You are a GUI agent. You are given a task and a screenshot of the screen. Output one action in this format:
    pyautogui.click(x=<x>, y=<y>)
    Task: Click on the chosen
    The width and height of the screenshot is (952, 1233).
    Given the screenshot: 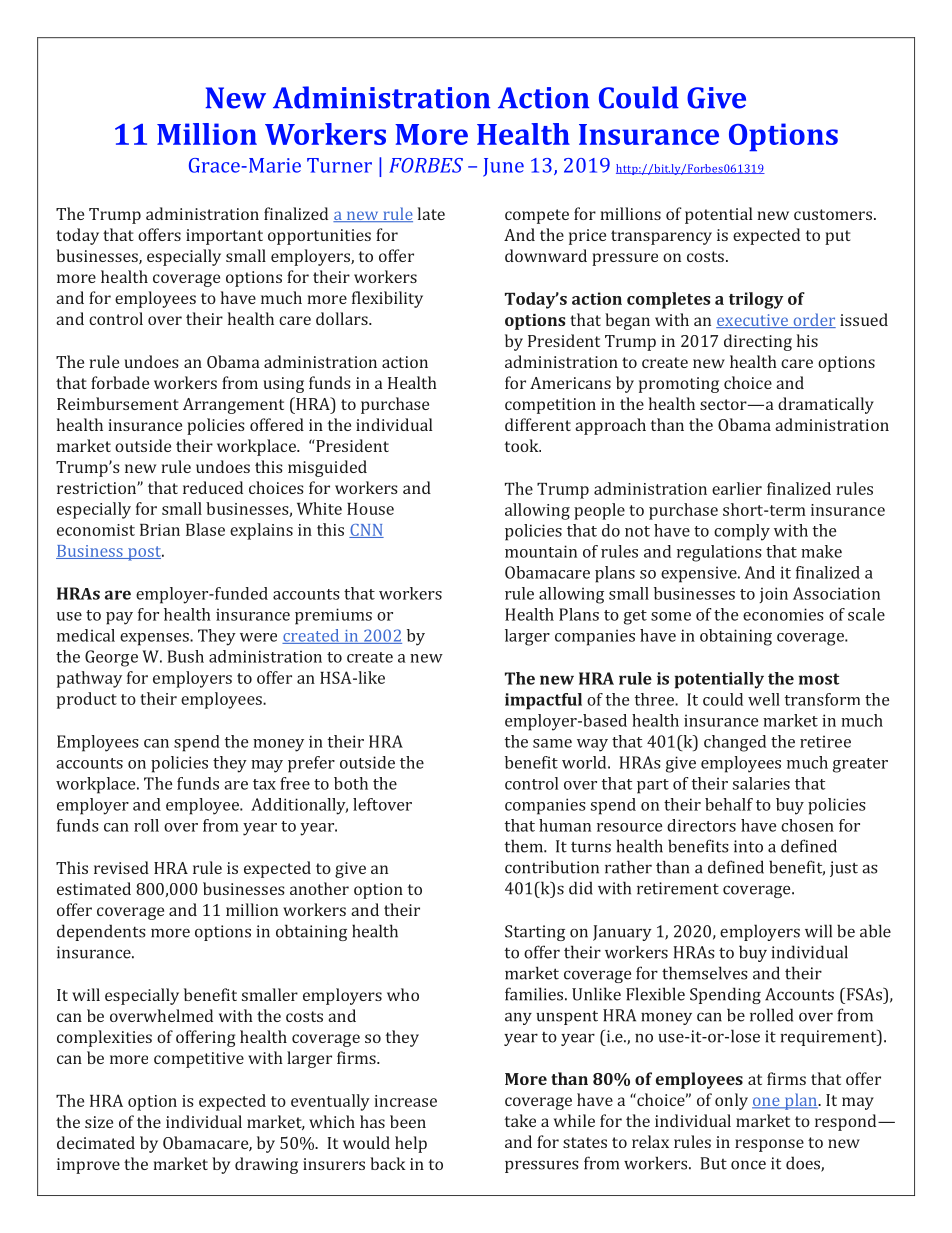 What is the action you would take?
    pyautogui.click(x=807, y=825)
